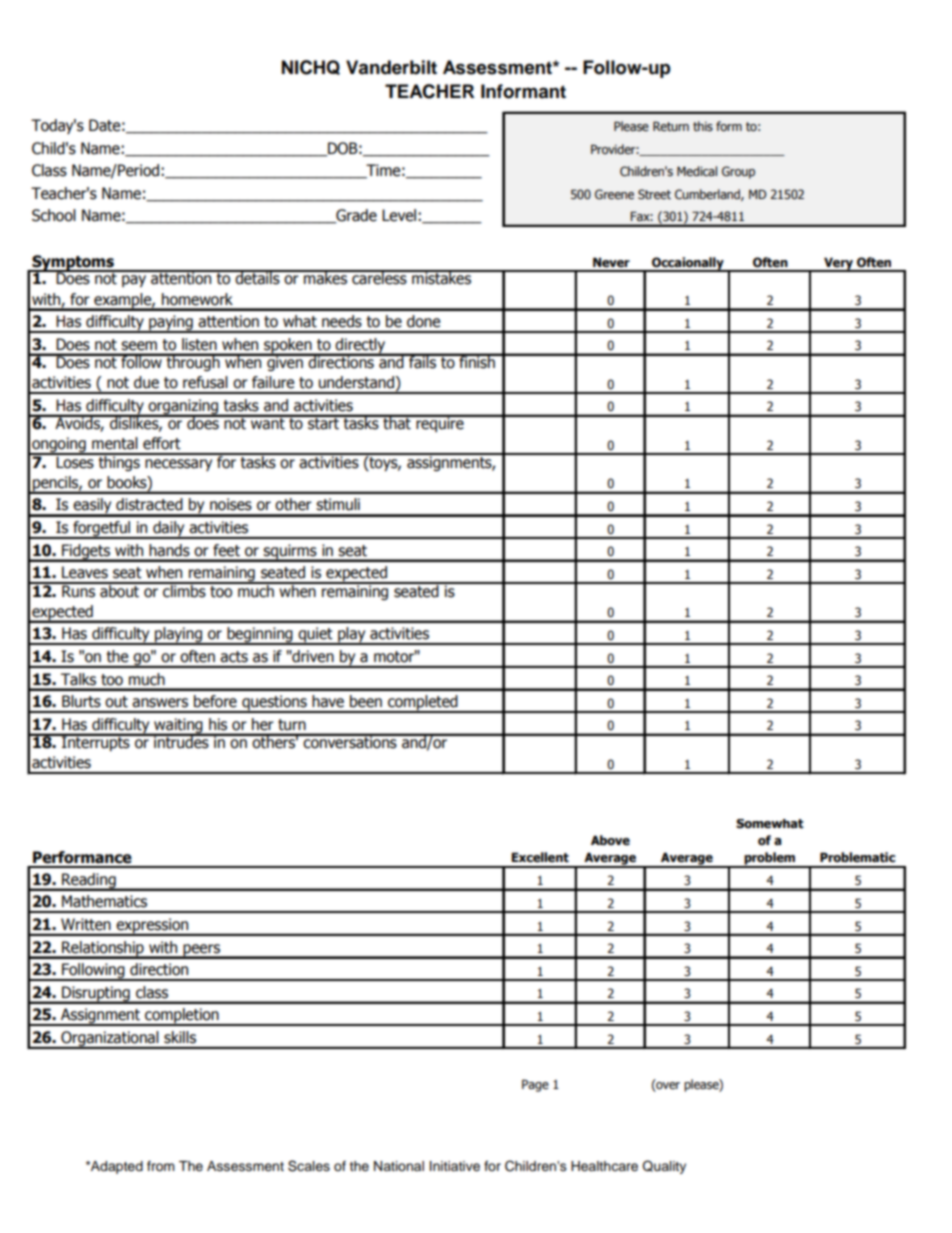 This screenshot has width=952, height=1233. What do you see at coordinates (703, 126) in the screenshot?
I see `this` at bounding box center [703, 126].
